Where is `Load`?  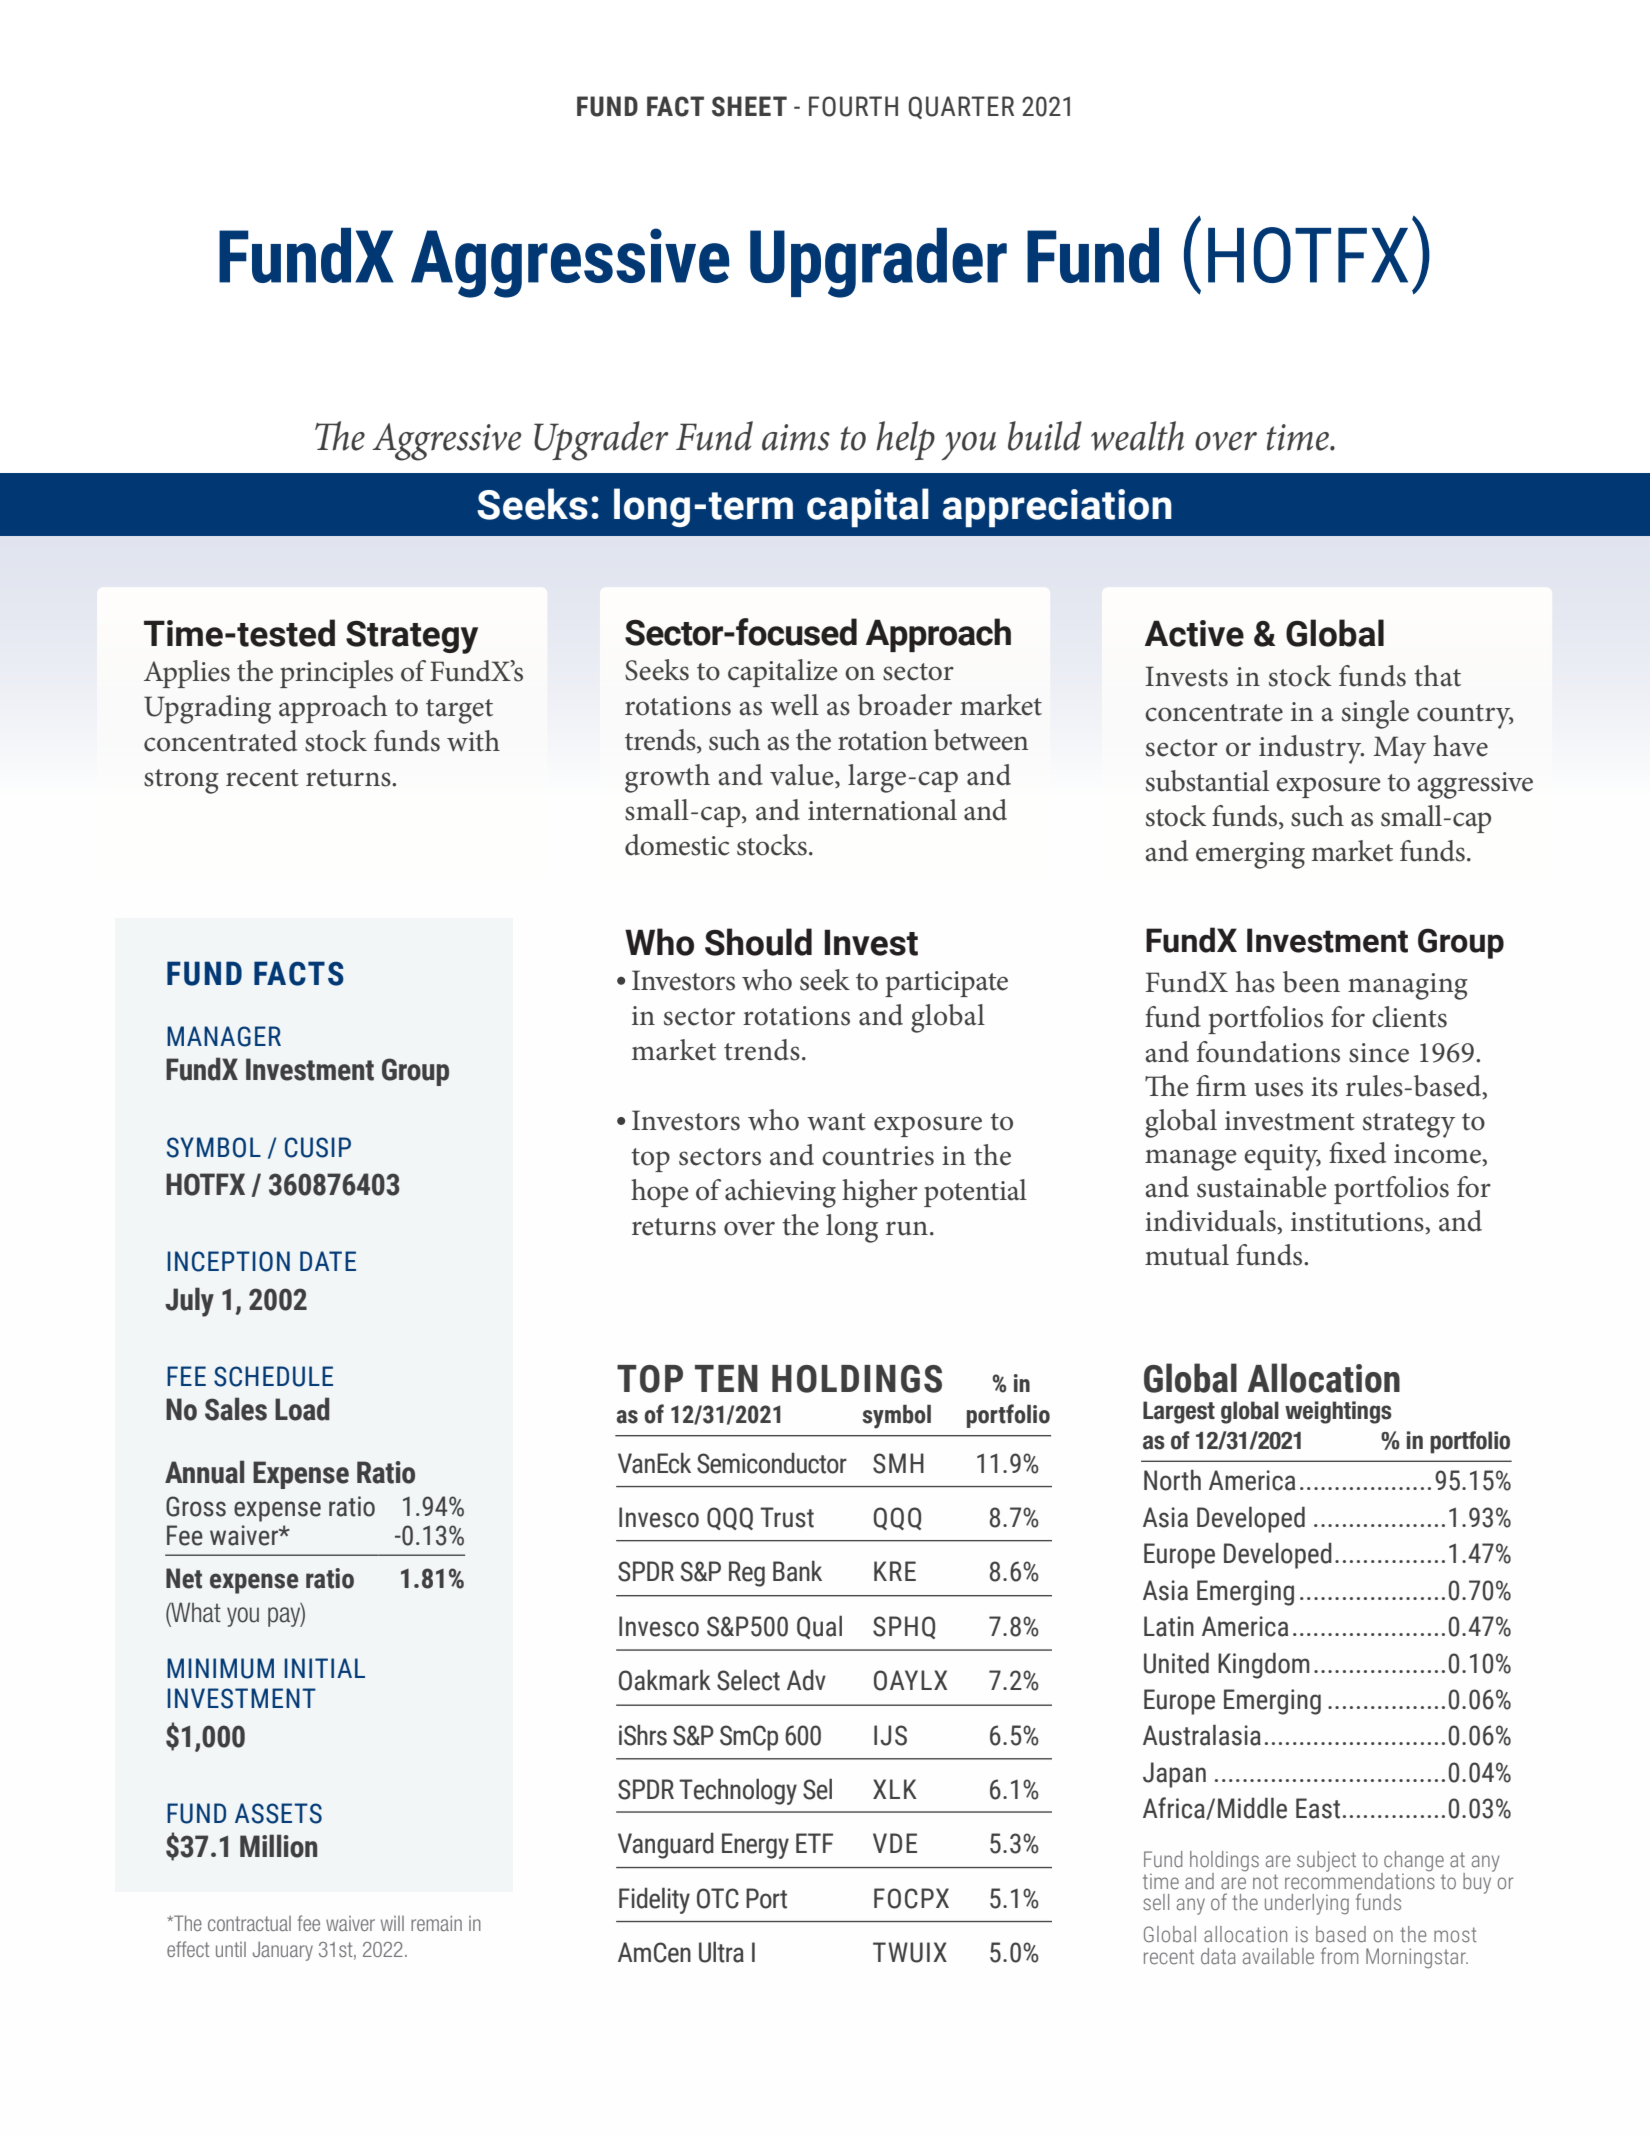 Load is located at coordinates (302, 1409).
